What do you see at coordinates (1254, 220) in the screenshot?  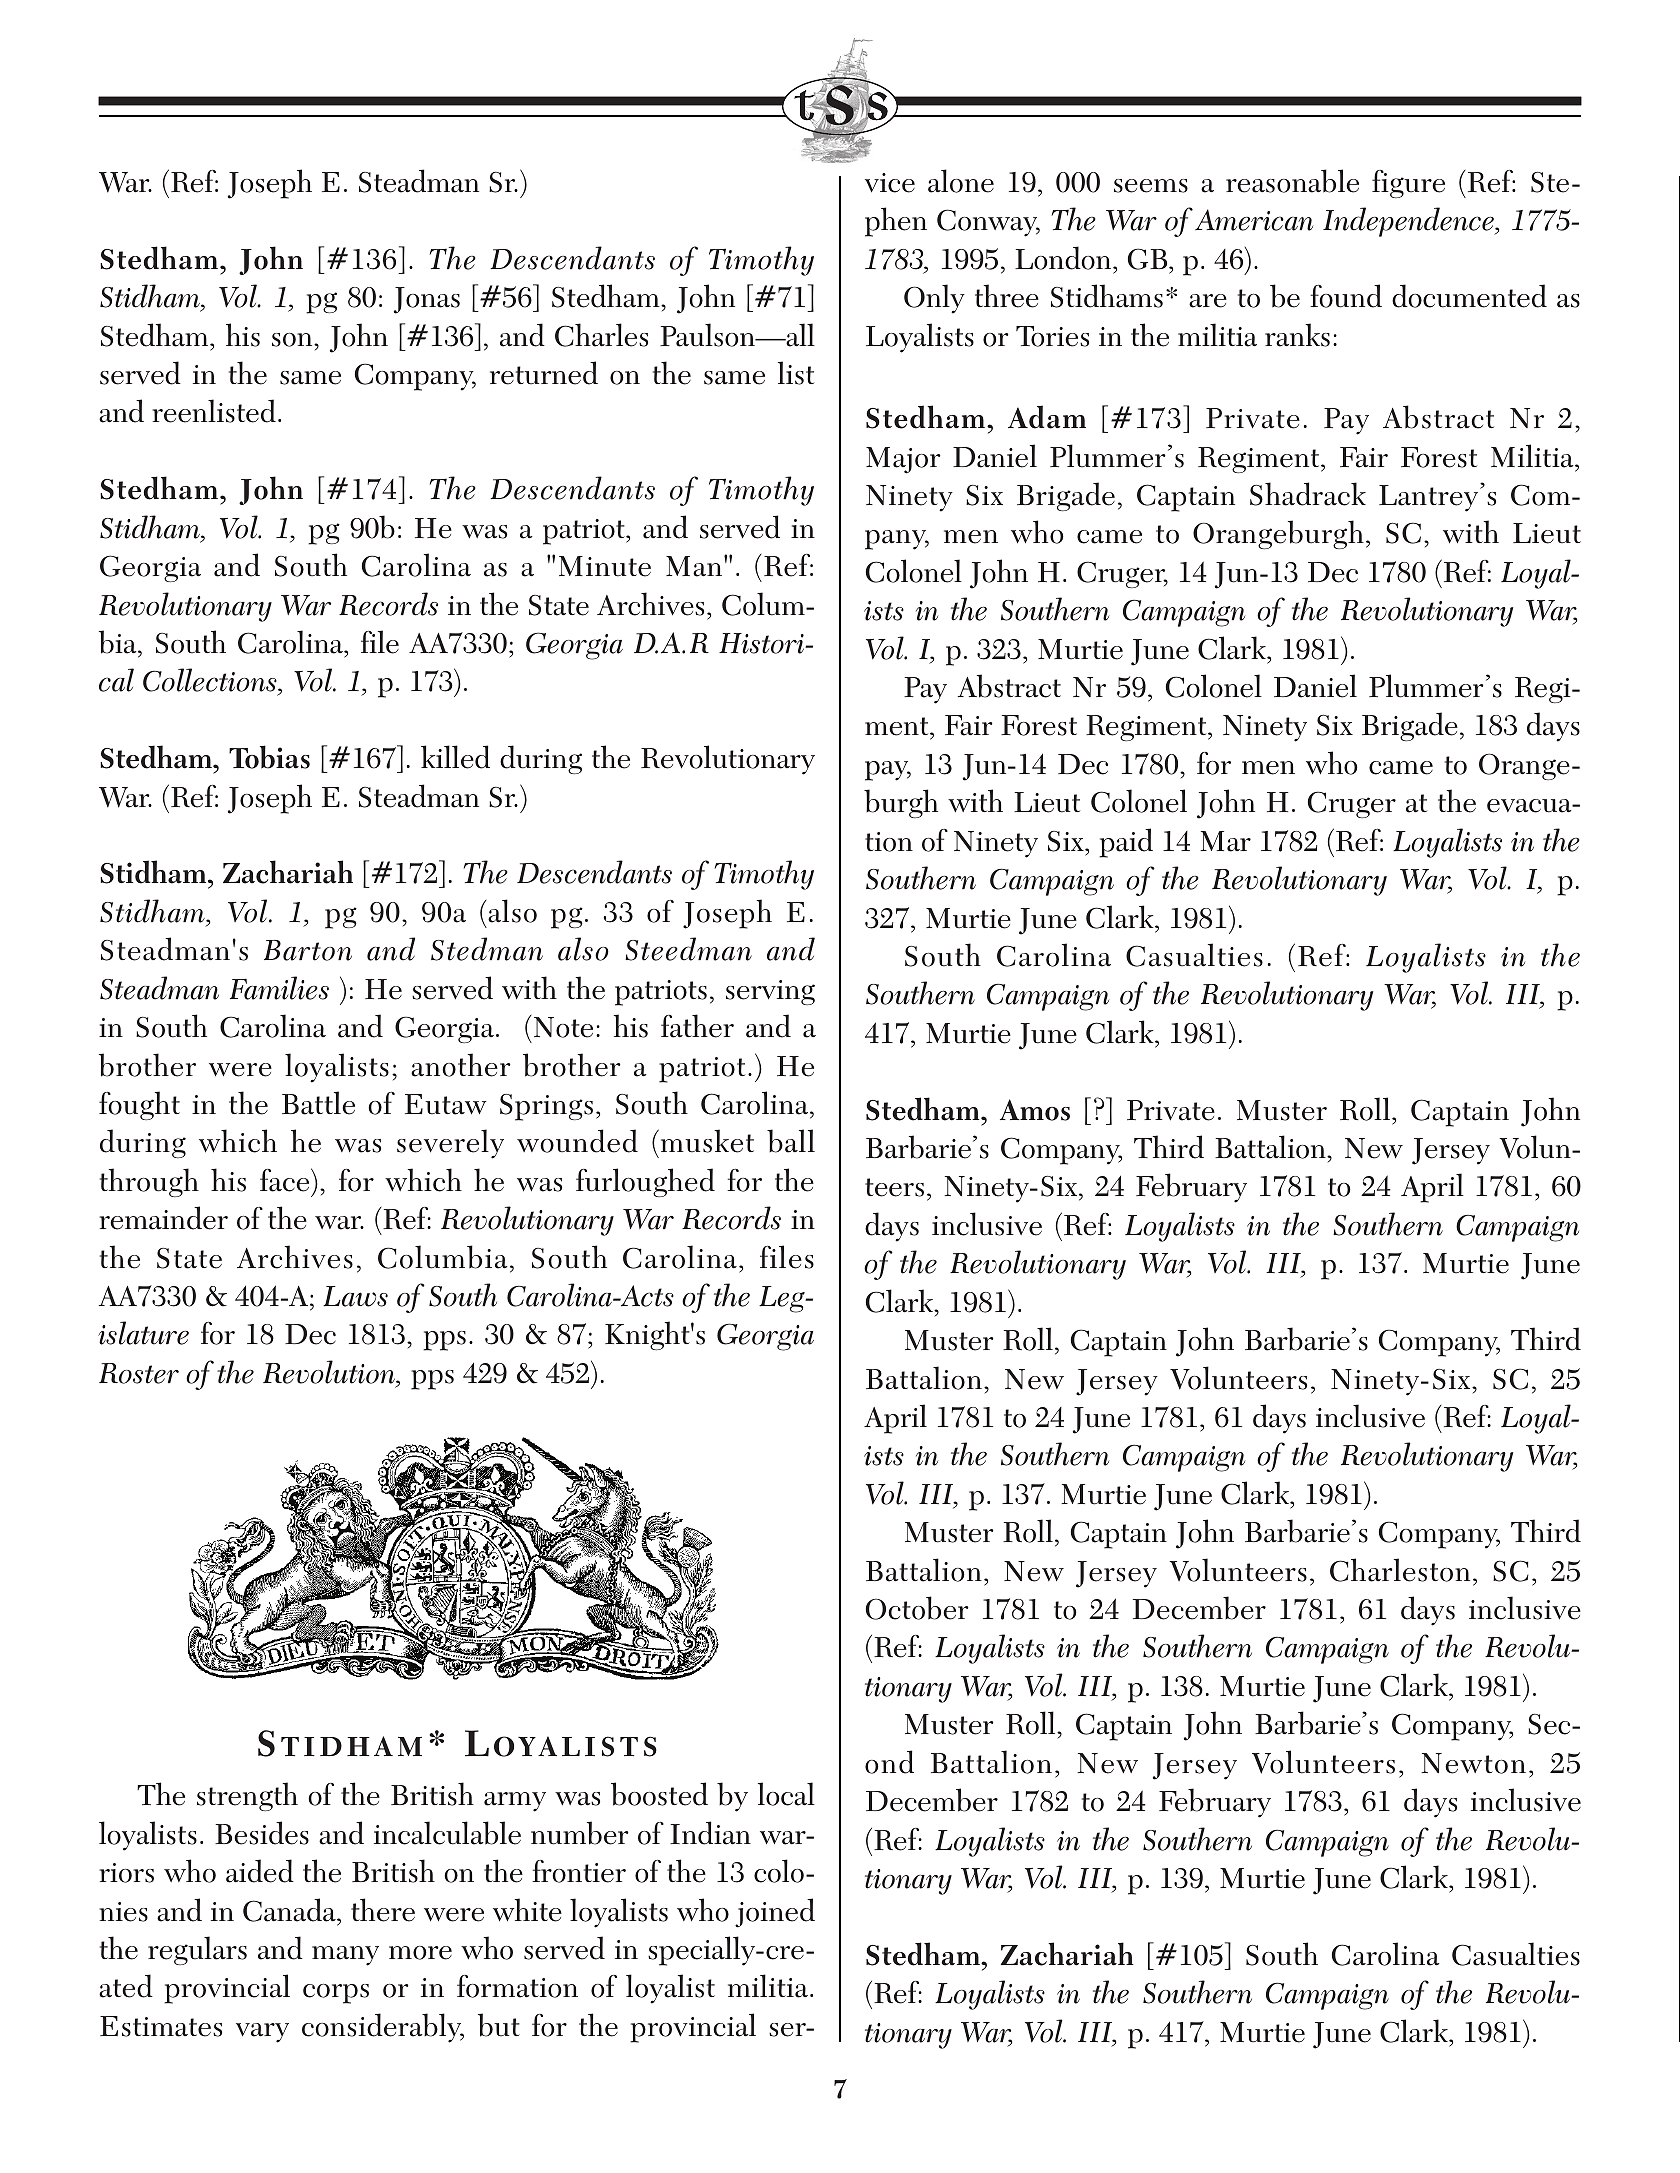 I see `American` at bounding box center [1254, 220].
